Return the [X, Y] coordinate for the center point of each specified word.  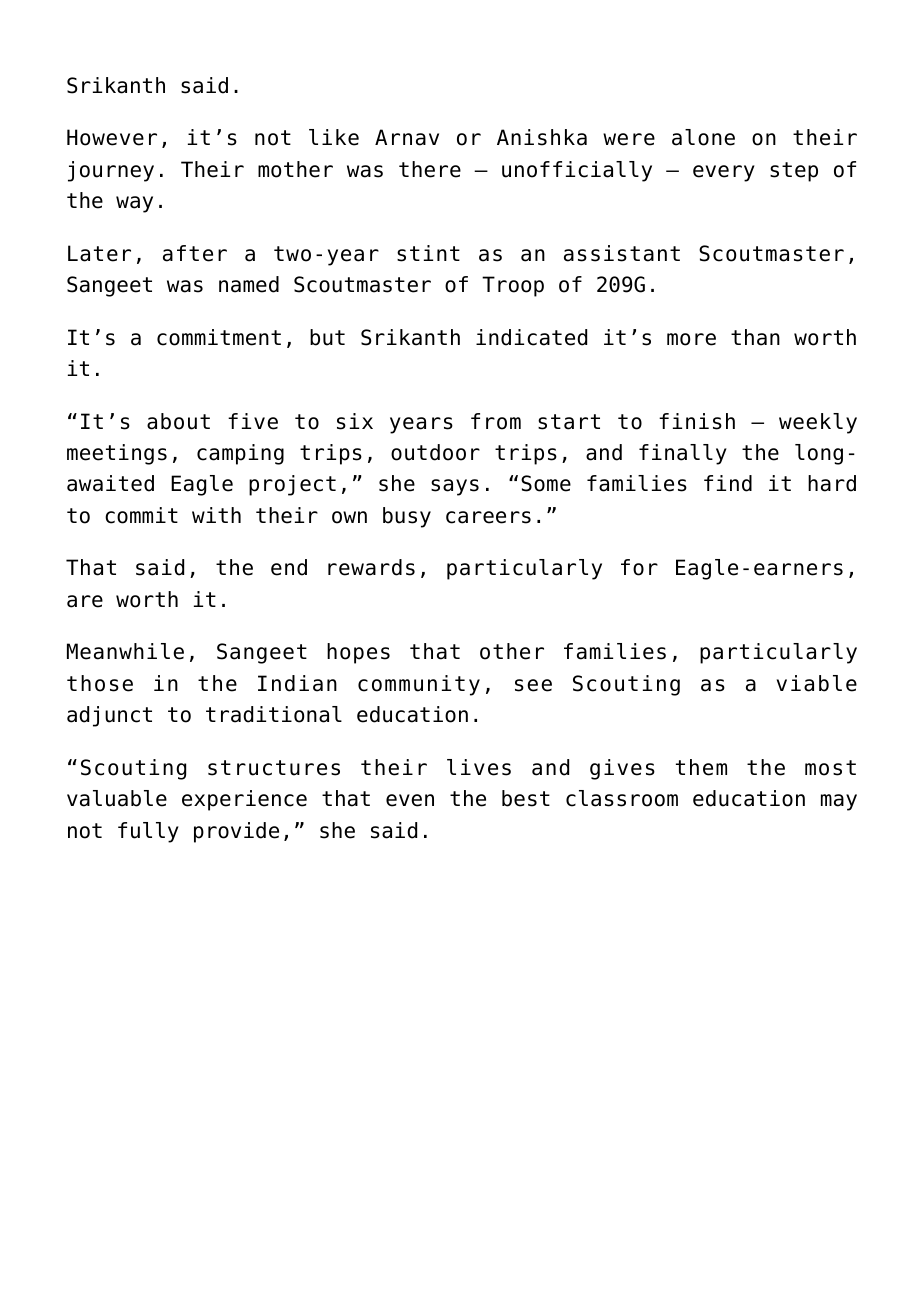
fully [148, 832]
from [496, 421]
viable [817, 683]
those [100, 683]
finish [697, 421]
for [639, 567]
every [724, 173]
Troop [513, 286]
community [419, 685]
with [216, 515]
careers [488, 517]
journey [111, 171]
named [249, 284]
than [755, 337]
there [430, 169]
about [178, 421]
